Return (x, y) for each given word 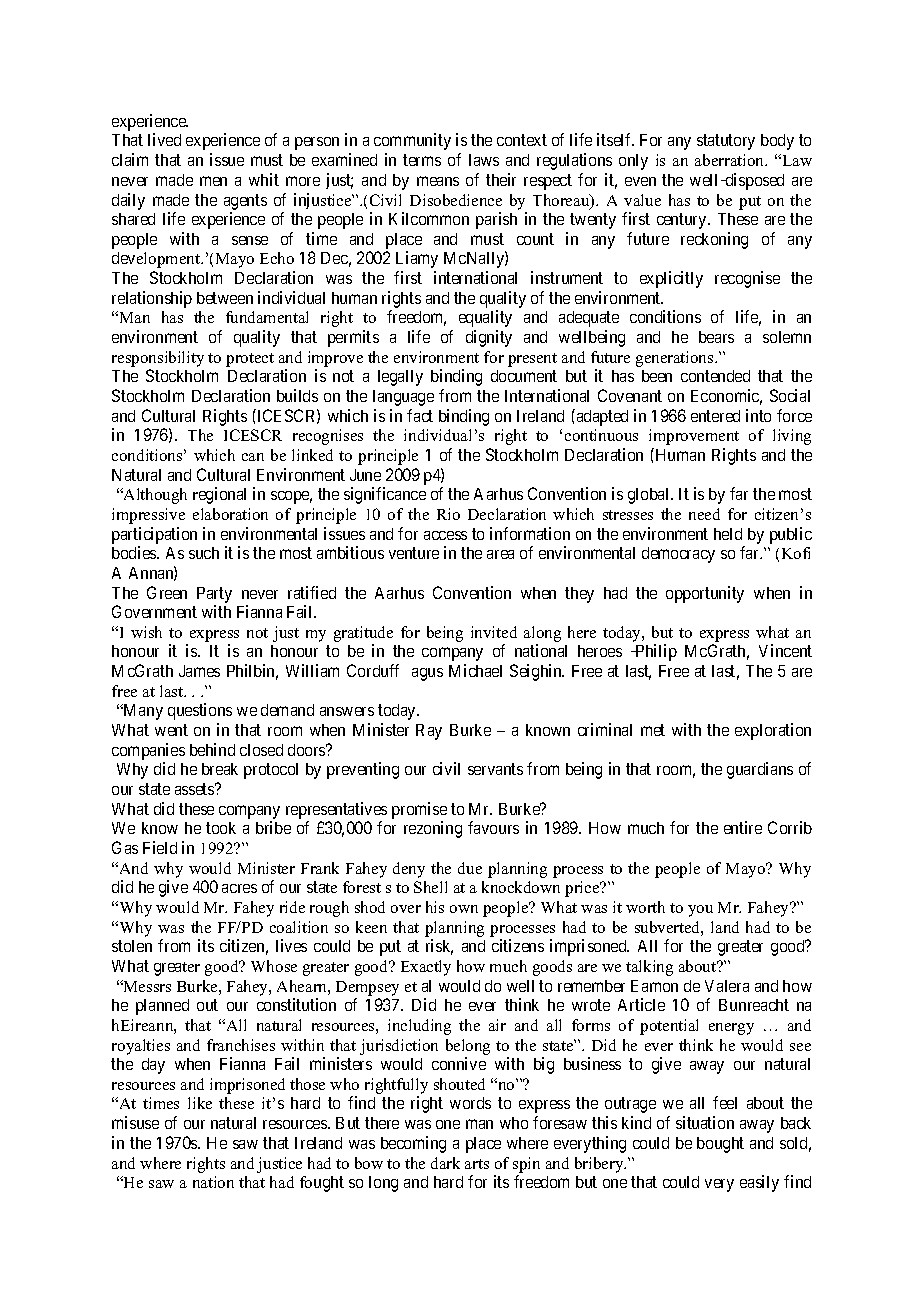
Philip (655, 652)
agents (245, 202)
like (200, 1103)
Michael (475, 670)
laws (484, 160)
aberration (731, 160)
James (199, 671)
